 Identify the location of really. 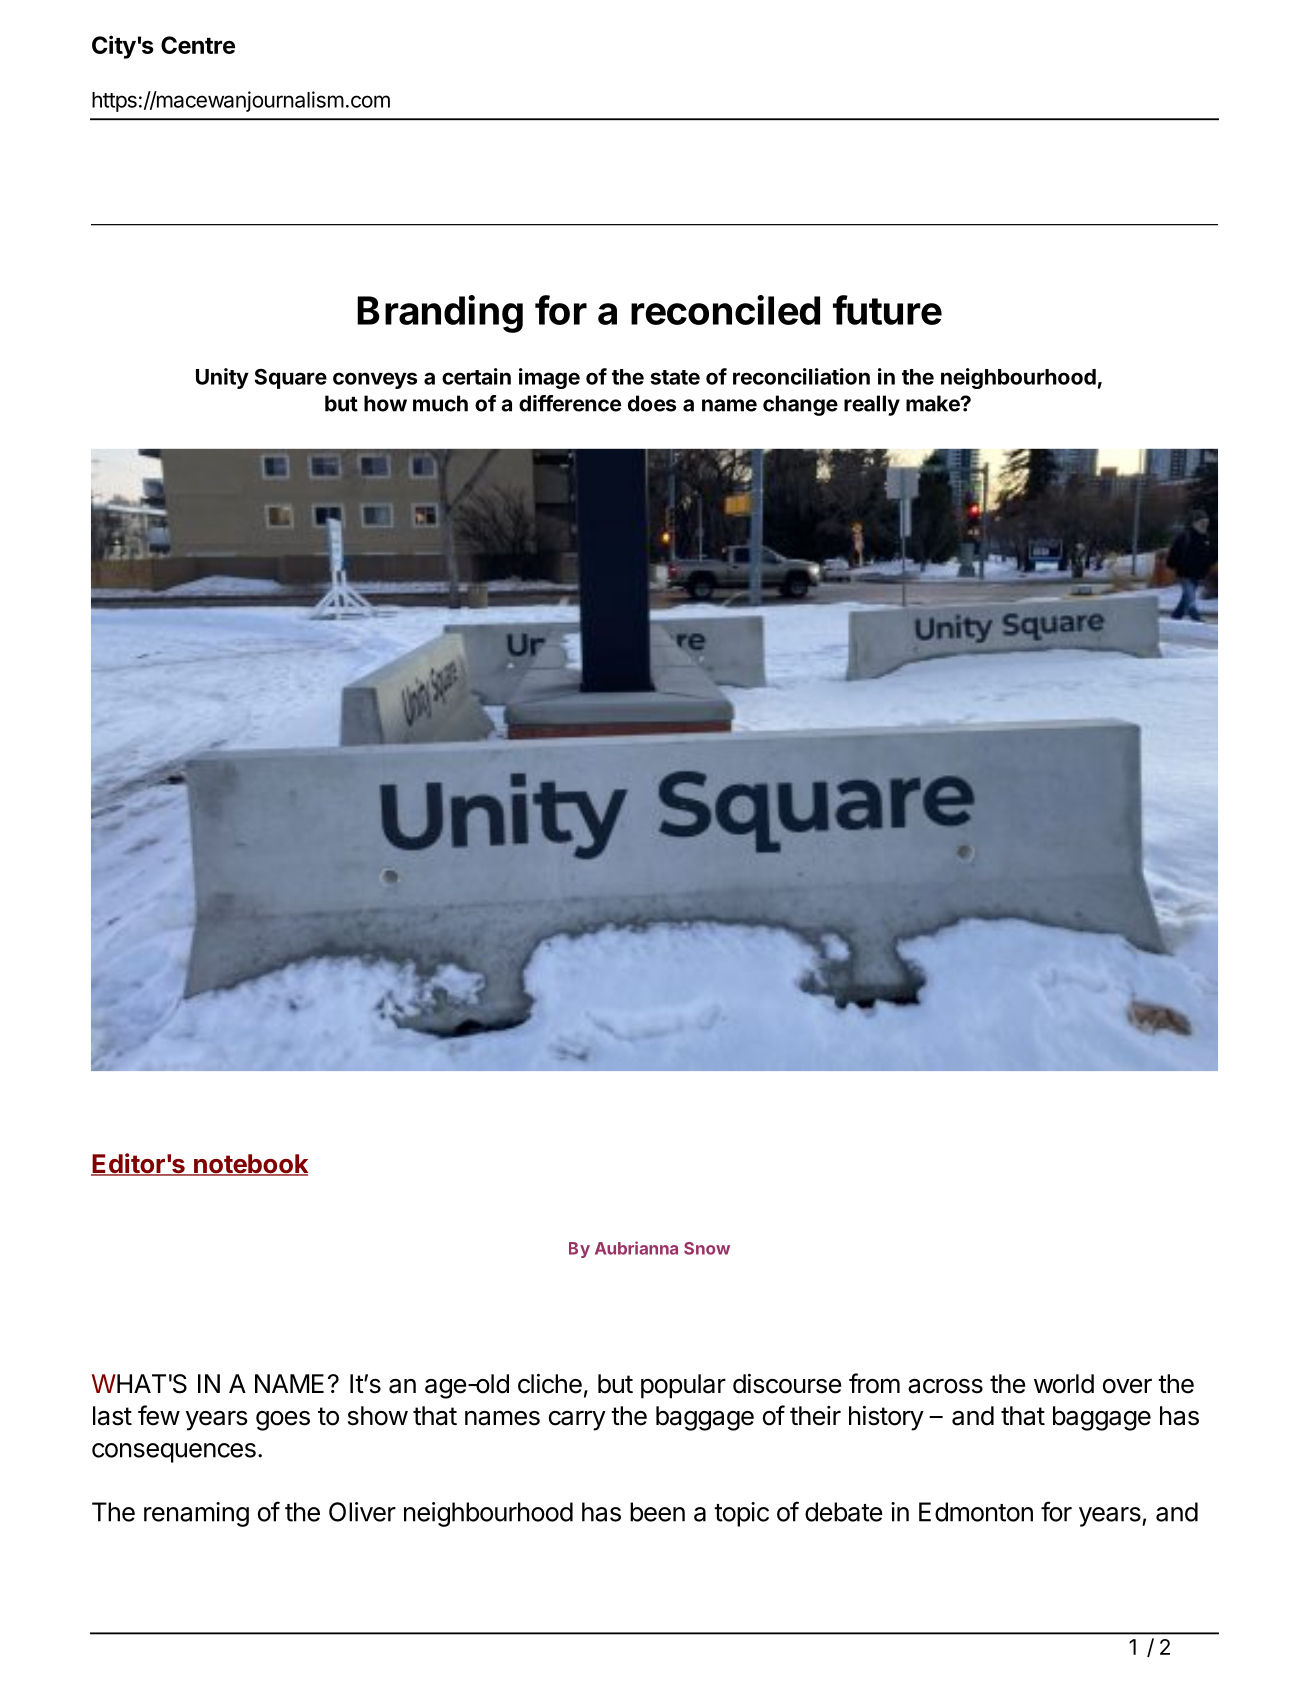
(872, 405).
